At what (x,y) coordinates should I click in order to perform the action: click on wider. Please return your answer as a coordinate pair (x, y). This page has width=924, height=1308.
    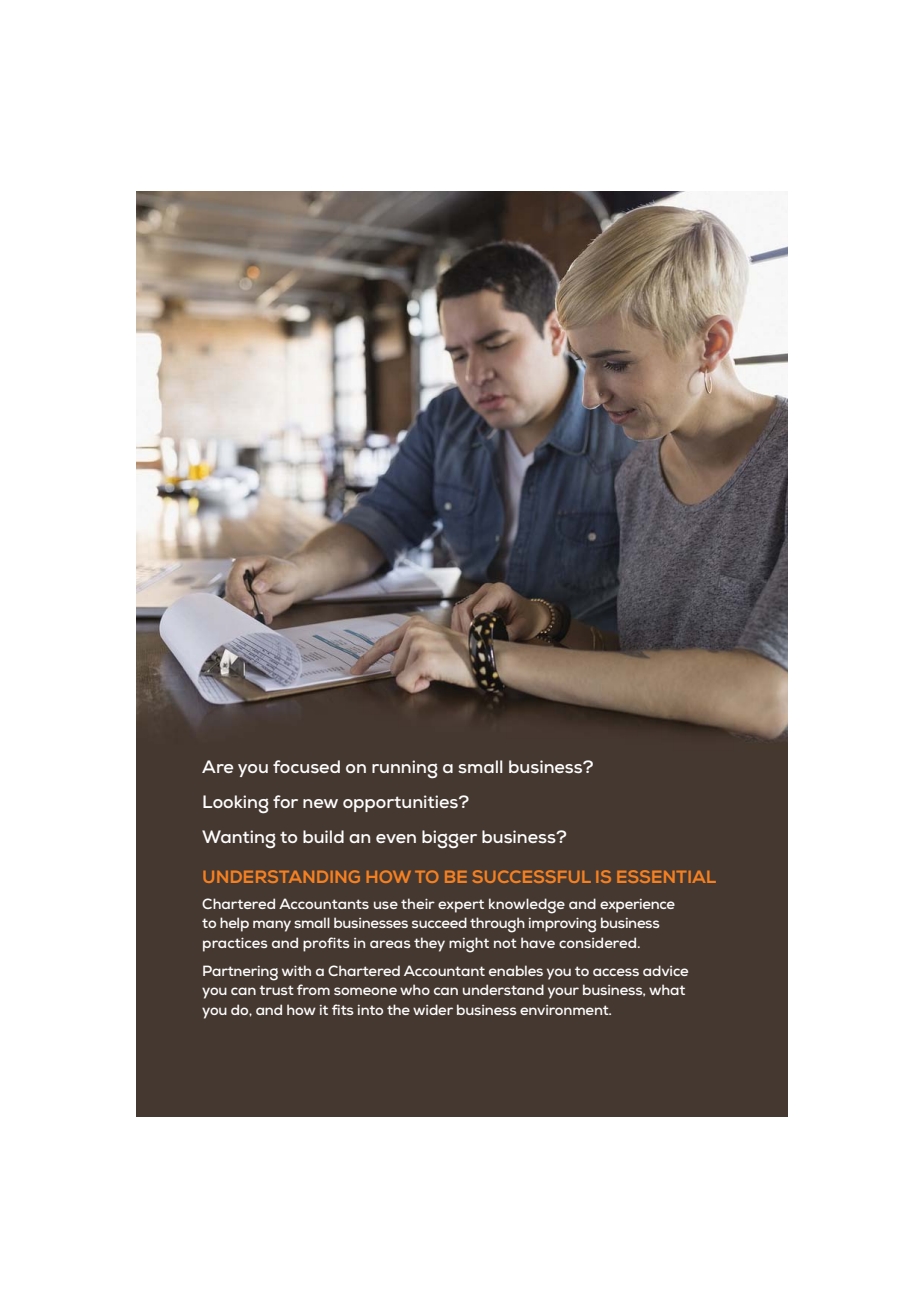
    Looking at the image, I should click on (433, 1009).
